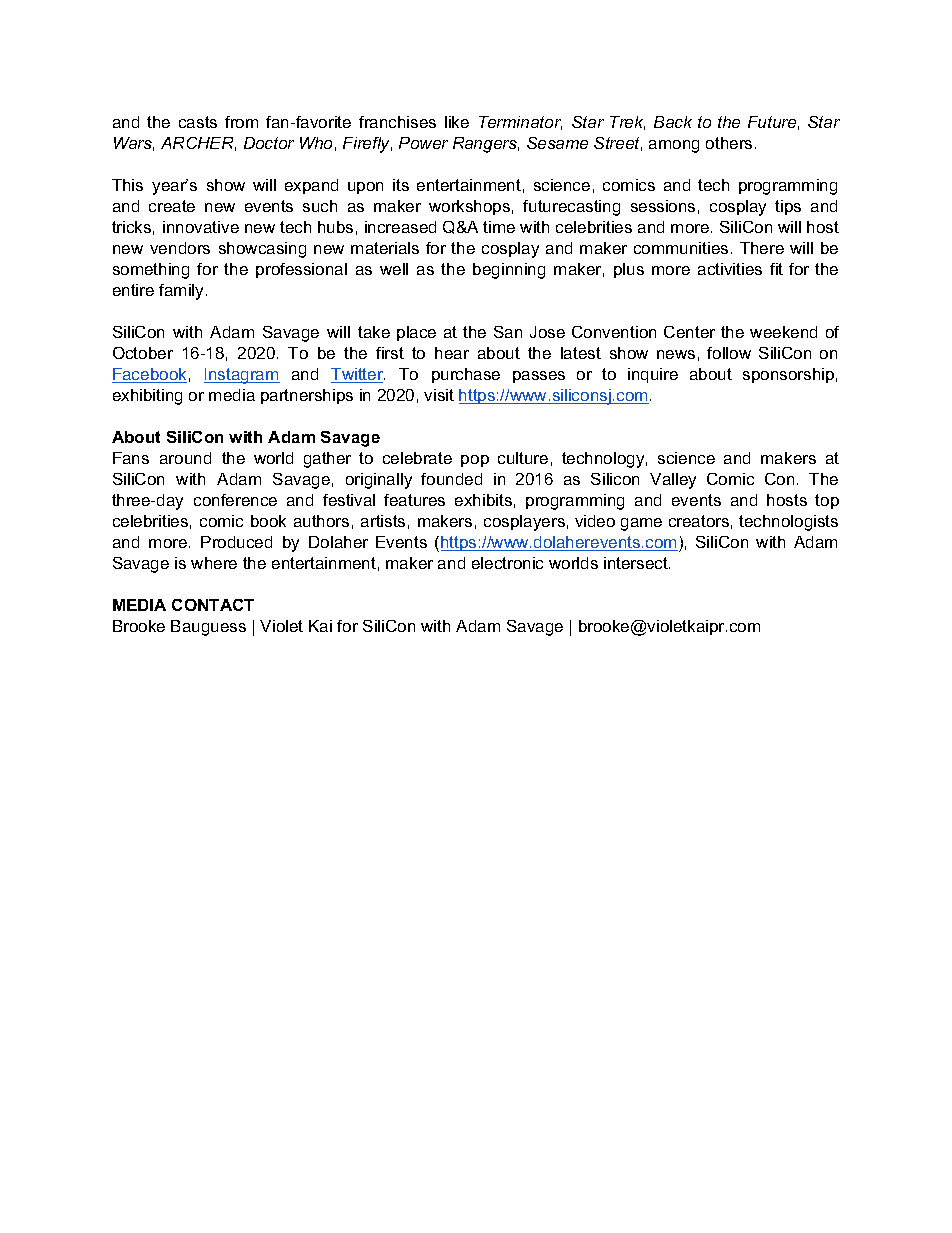 The width and height of the image is (952, 1233). What do you see at coordinates (213, 605) in the image?
I see `CONTACT` at bounding box center [213, 605].
